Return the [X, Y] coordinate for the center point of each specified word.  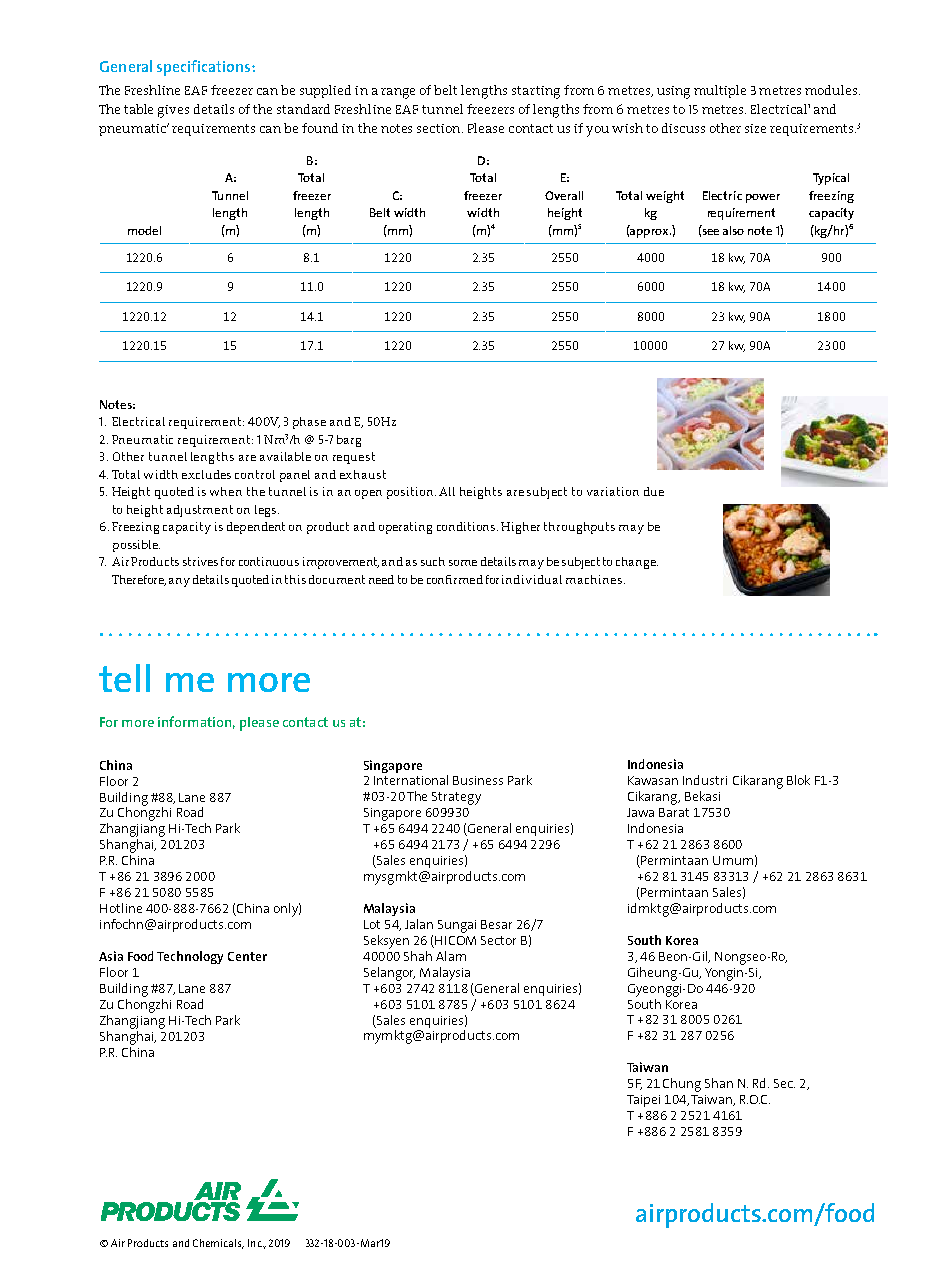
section [440, 128]
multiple [720, 91]
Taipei [643, 1101]
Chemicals [218, 1244]
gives [173, 111]
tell [124, 678]
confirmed [455, 579]
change [637, 563]
